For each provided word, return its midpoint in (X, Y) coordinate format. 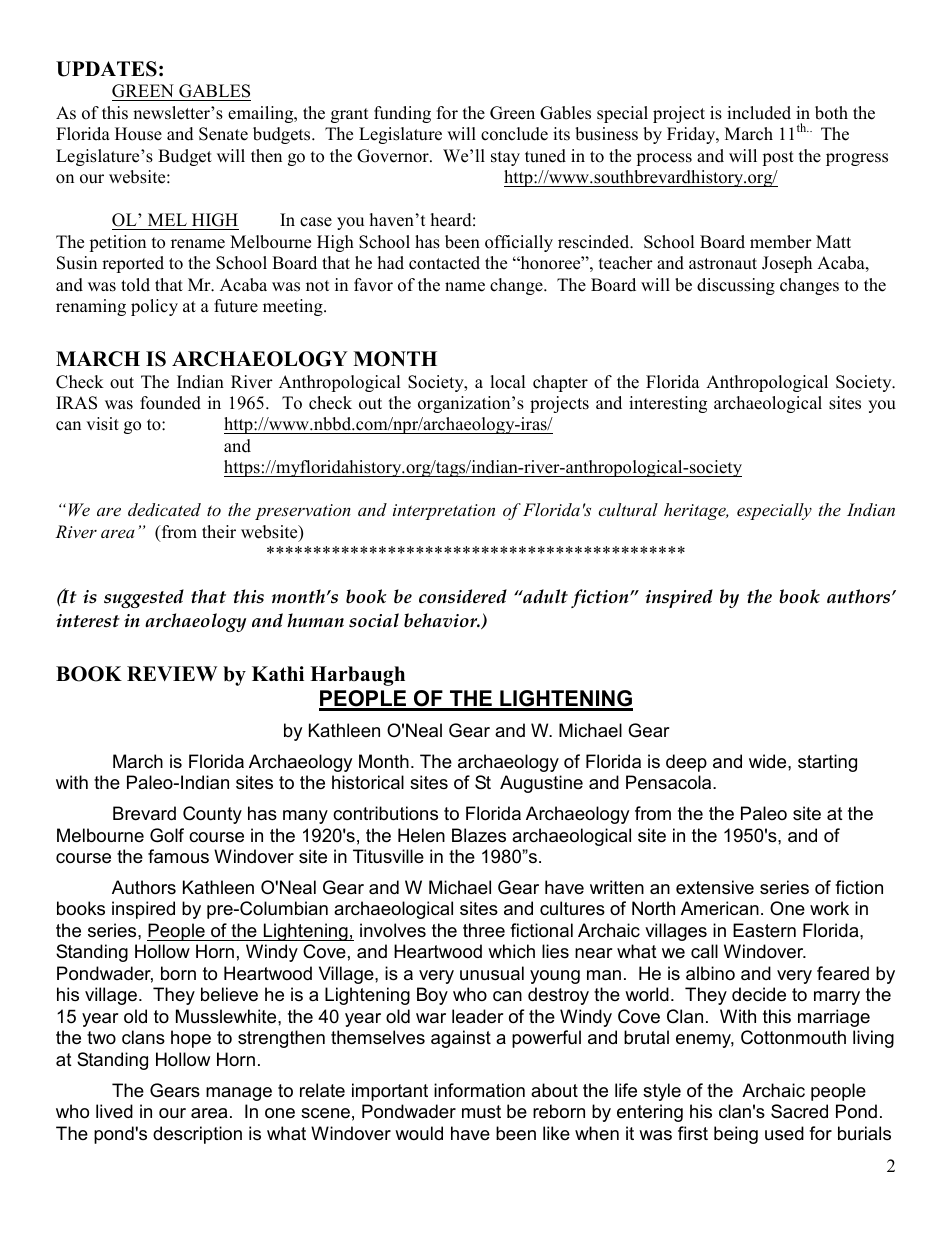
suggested (144, 598)
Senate (223, 134)
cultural (628, 509)
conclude (514, 134)
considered (463, 596)
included (759, 113)
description (197, 1135)
